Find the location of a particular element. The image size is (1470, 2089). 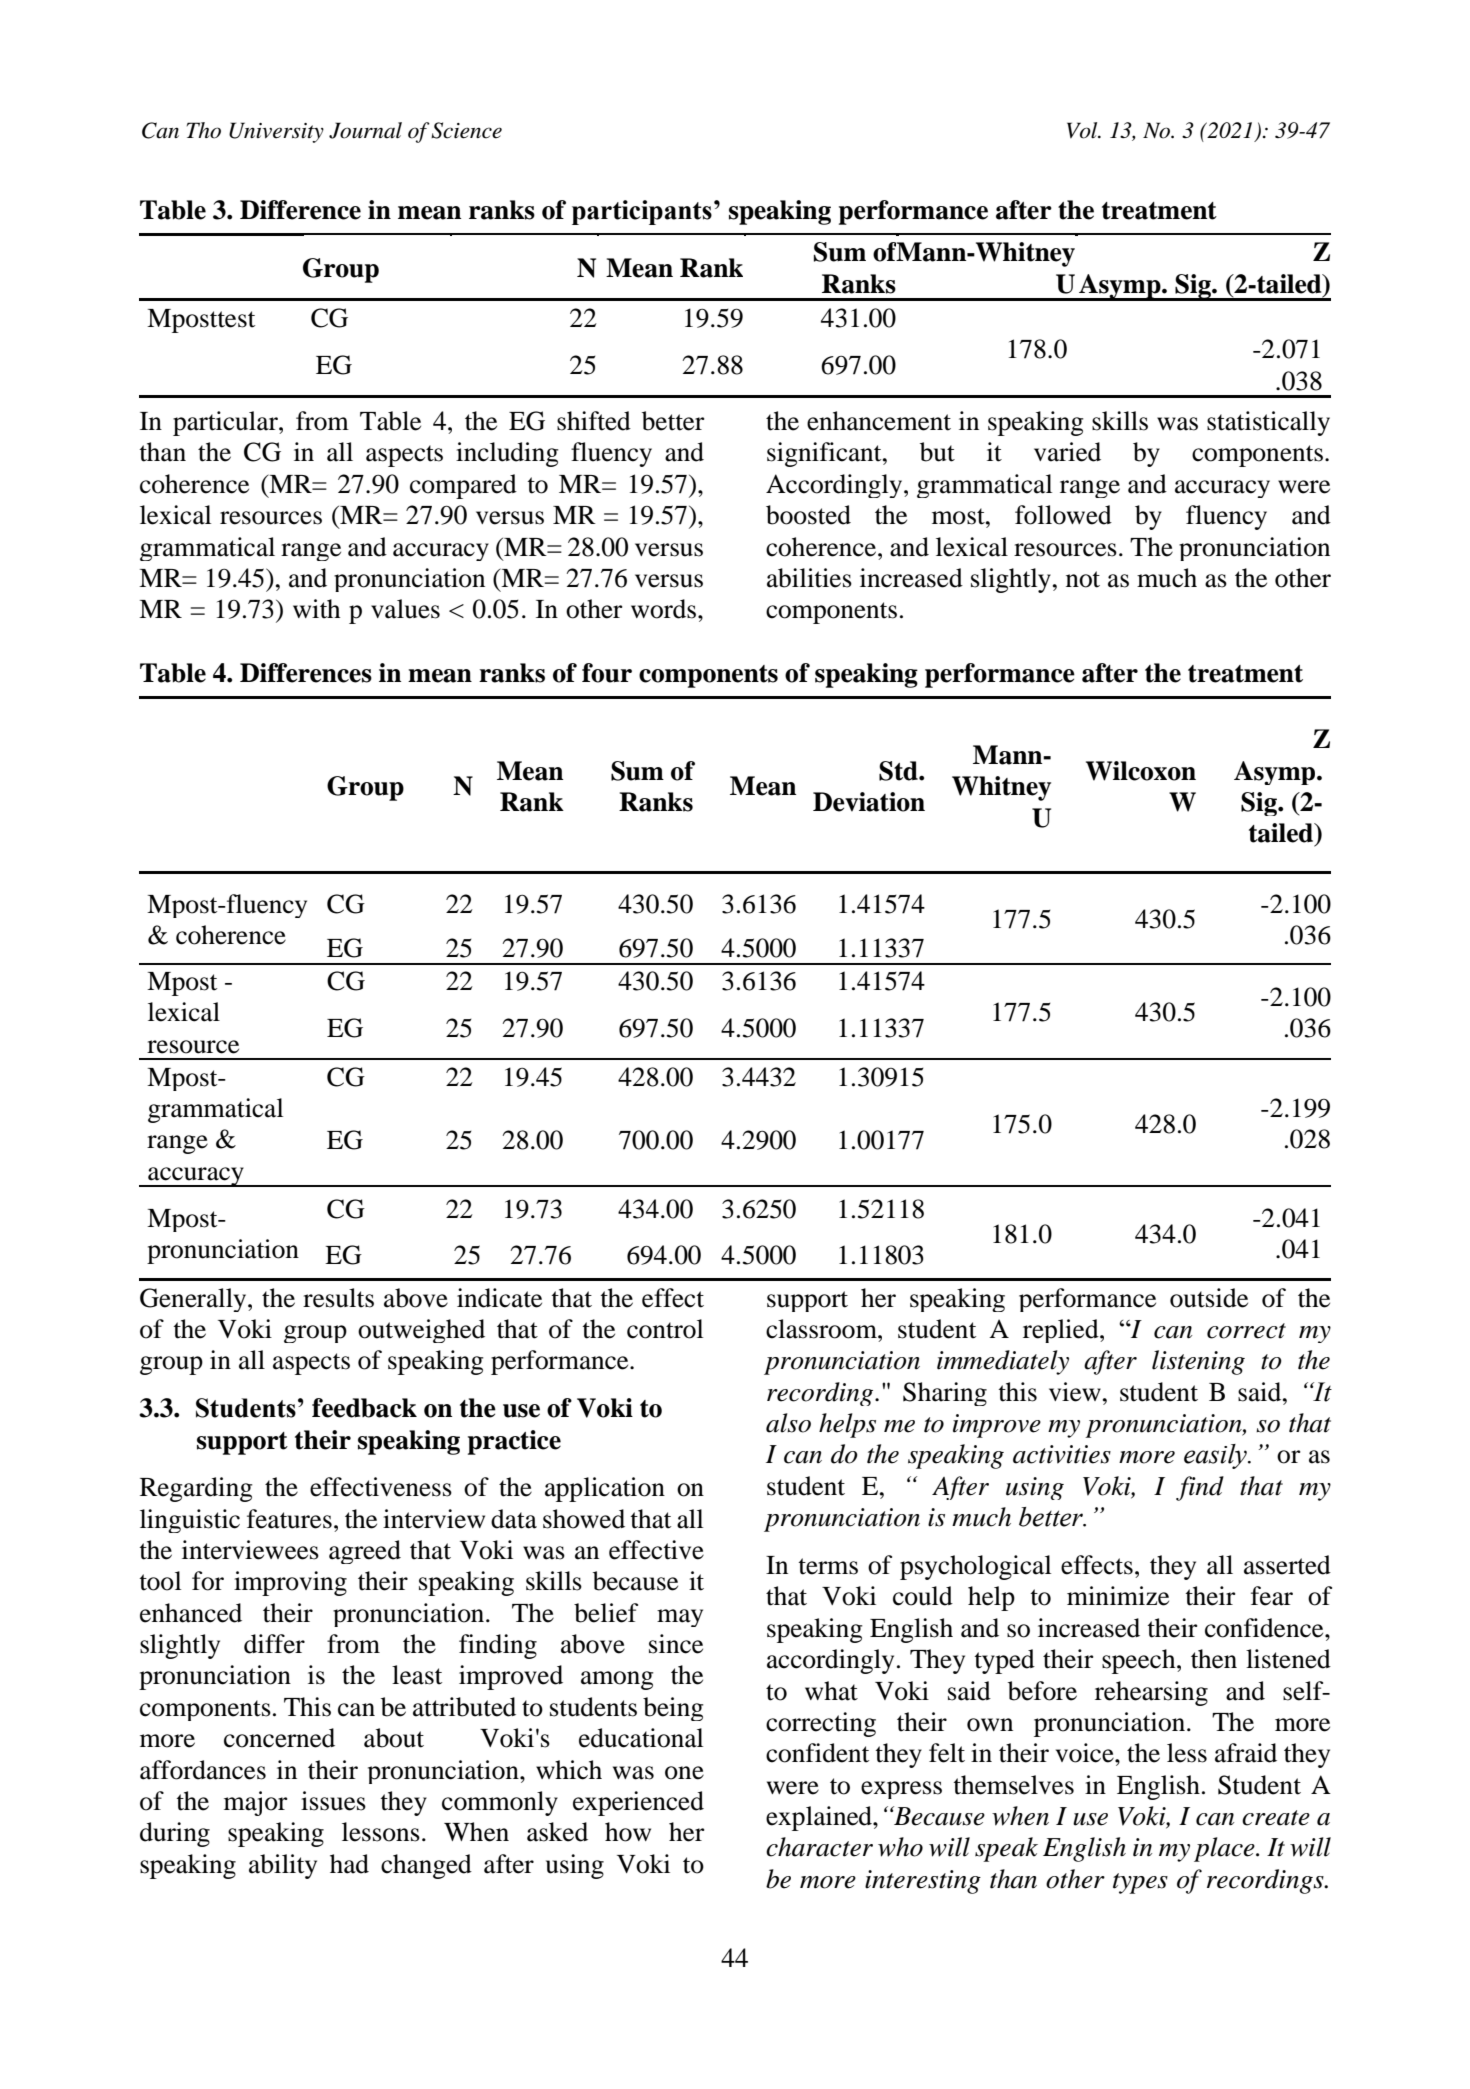

also is located at coordinates (788, 1423).
